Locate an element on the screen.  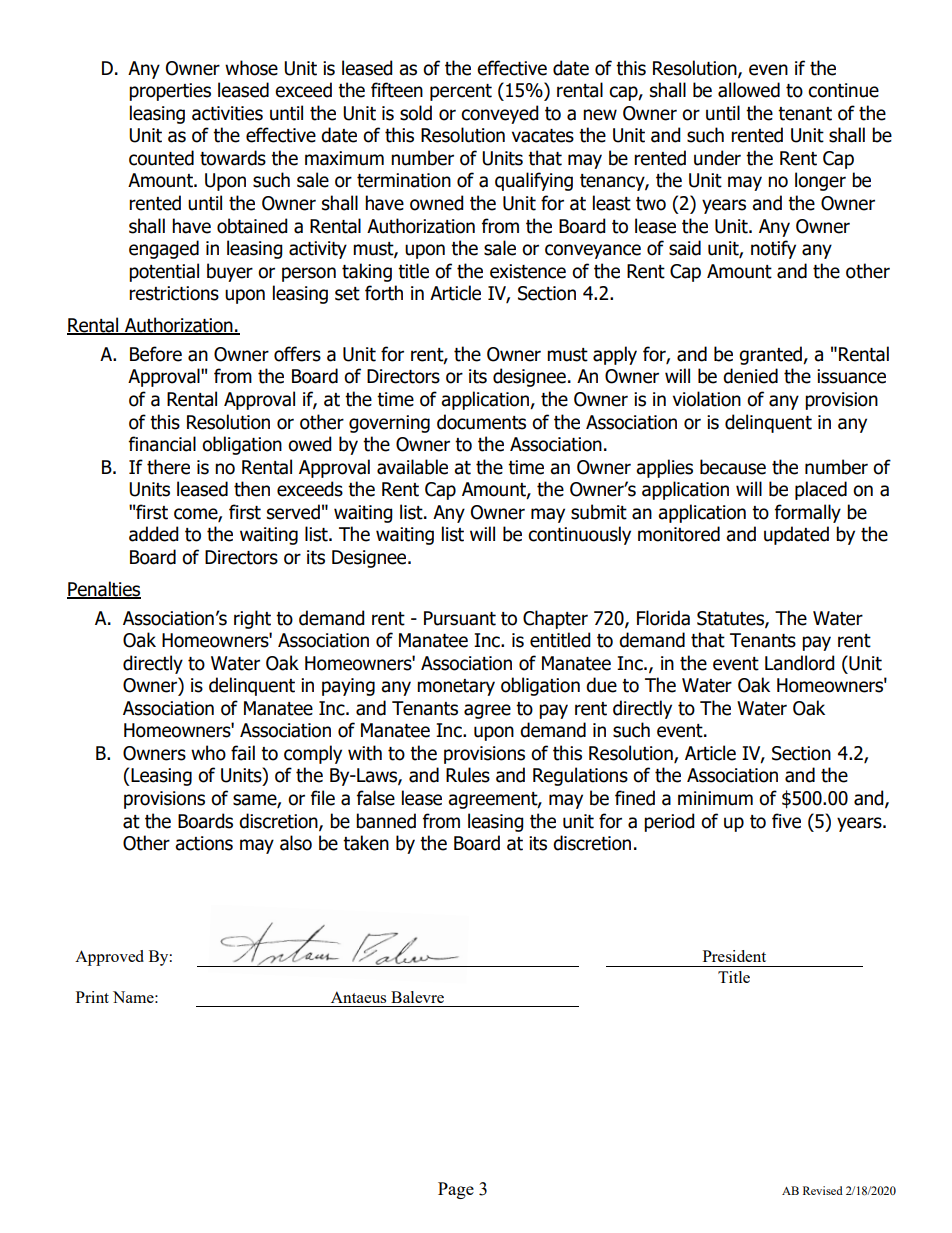
percent is located at coordinates (461, 92).
